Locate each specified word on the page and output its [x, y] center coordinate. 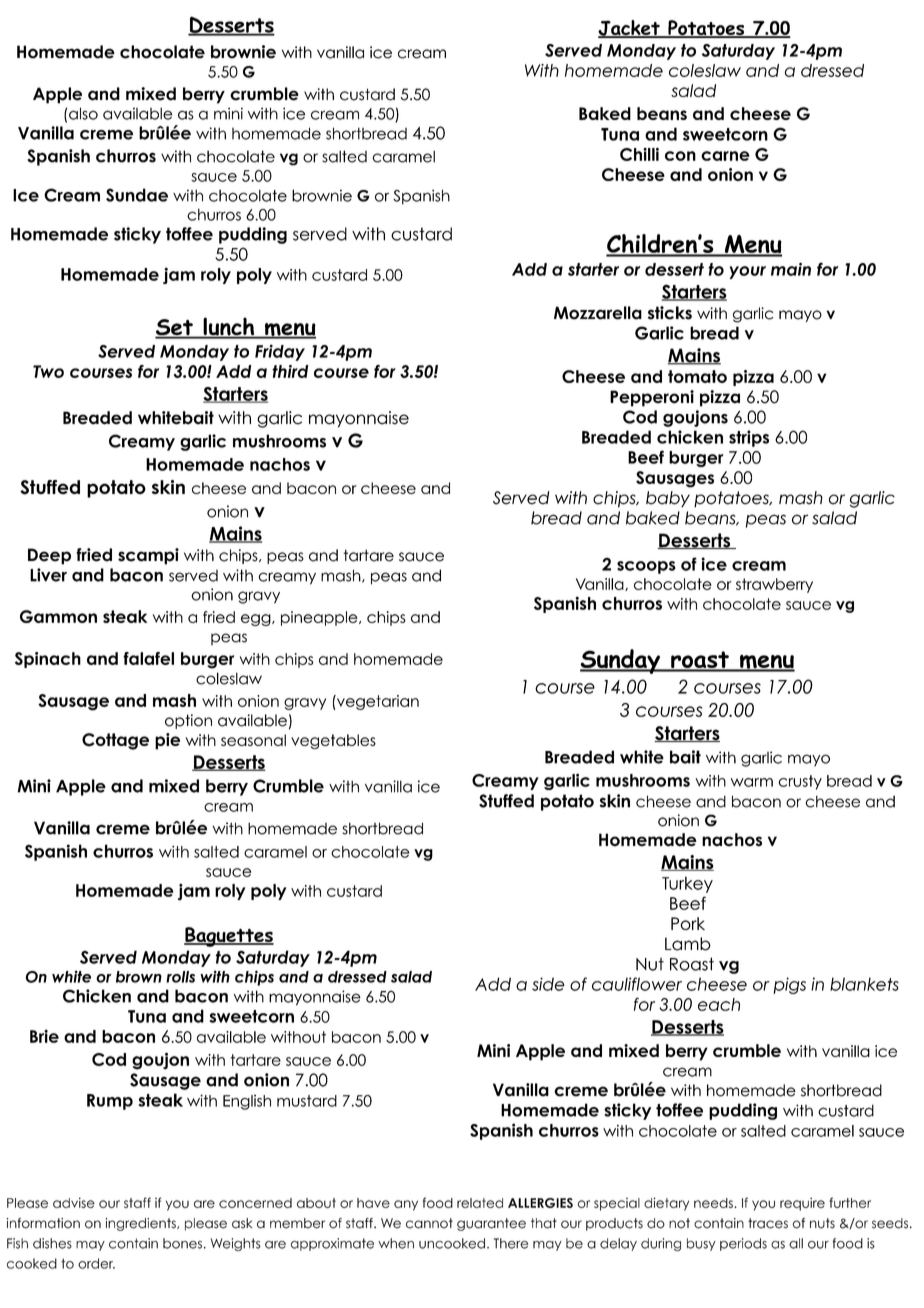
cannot [429, 1223]
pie [167, 741]
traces [768, 1223]
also [83, 113]
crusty [800, 782]
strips [749, 438]
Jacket [630, 29]
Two [48, 371]
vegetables [333, 741]
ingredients [141, 1224]
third [290, 371]
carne [725, 156]
